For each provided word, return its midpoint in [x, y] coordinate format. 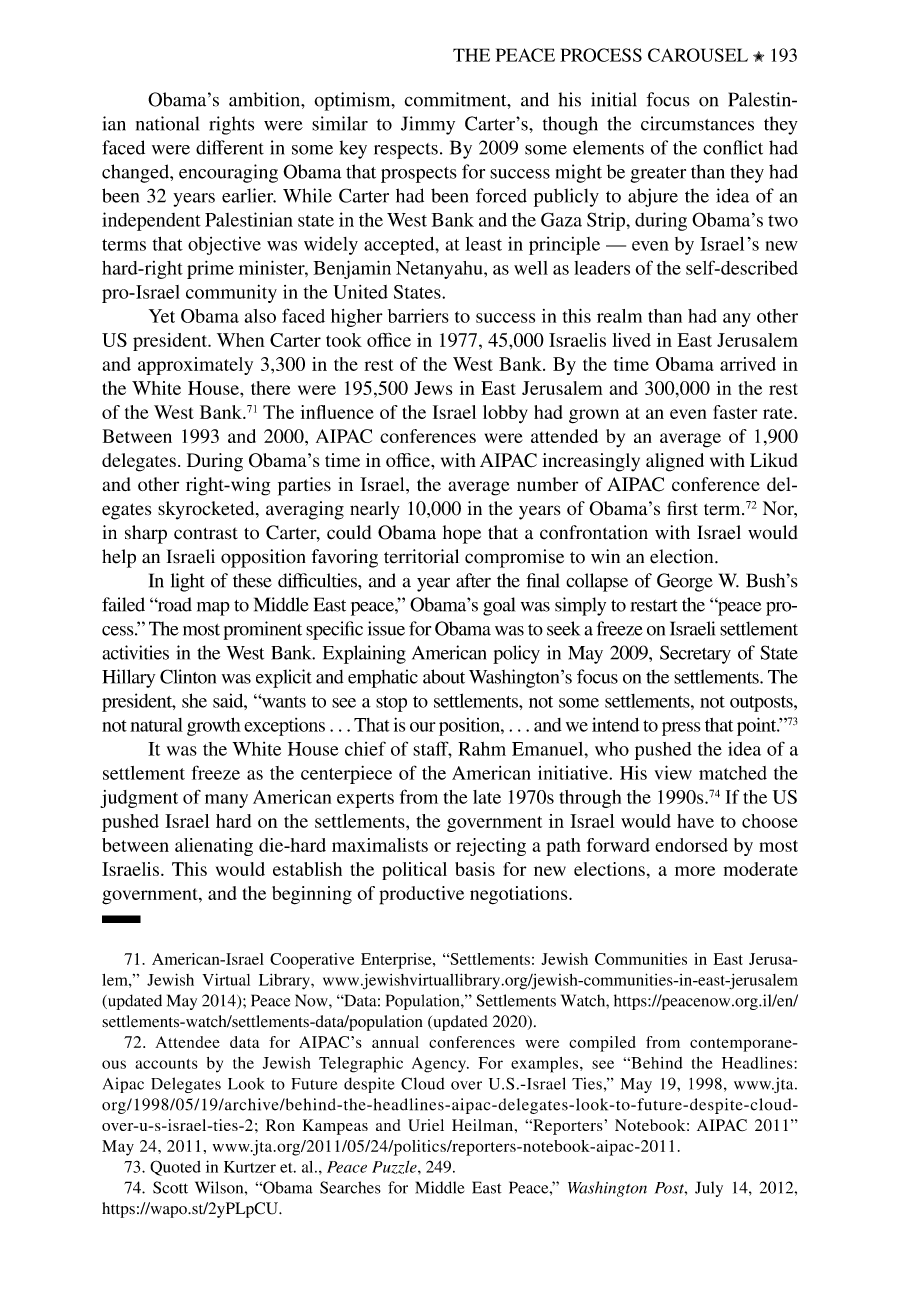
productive [421, 895]
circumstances [697, 123]
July [709, 1189]
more [695, 871]
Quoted [175, 1168]
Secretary [695, 654]
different [230, 147]
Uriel [426, 1125]
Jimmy [428, 125]
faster [735, 412]
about [444, 676]
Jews [433, 388]
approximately [195, 366]
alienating [214, 847]
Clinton [188, 676]
